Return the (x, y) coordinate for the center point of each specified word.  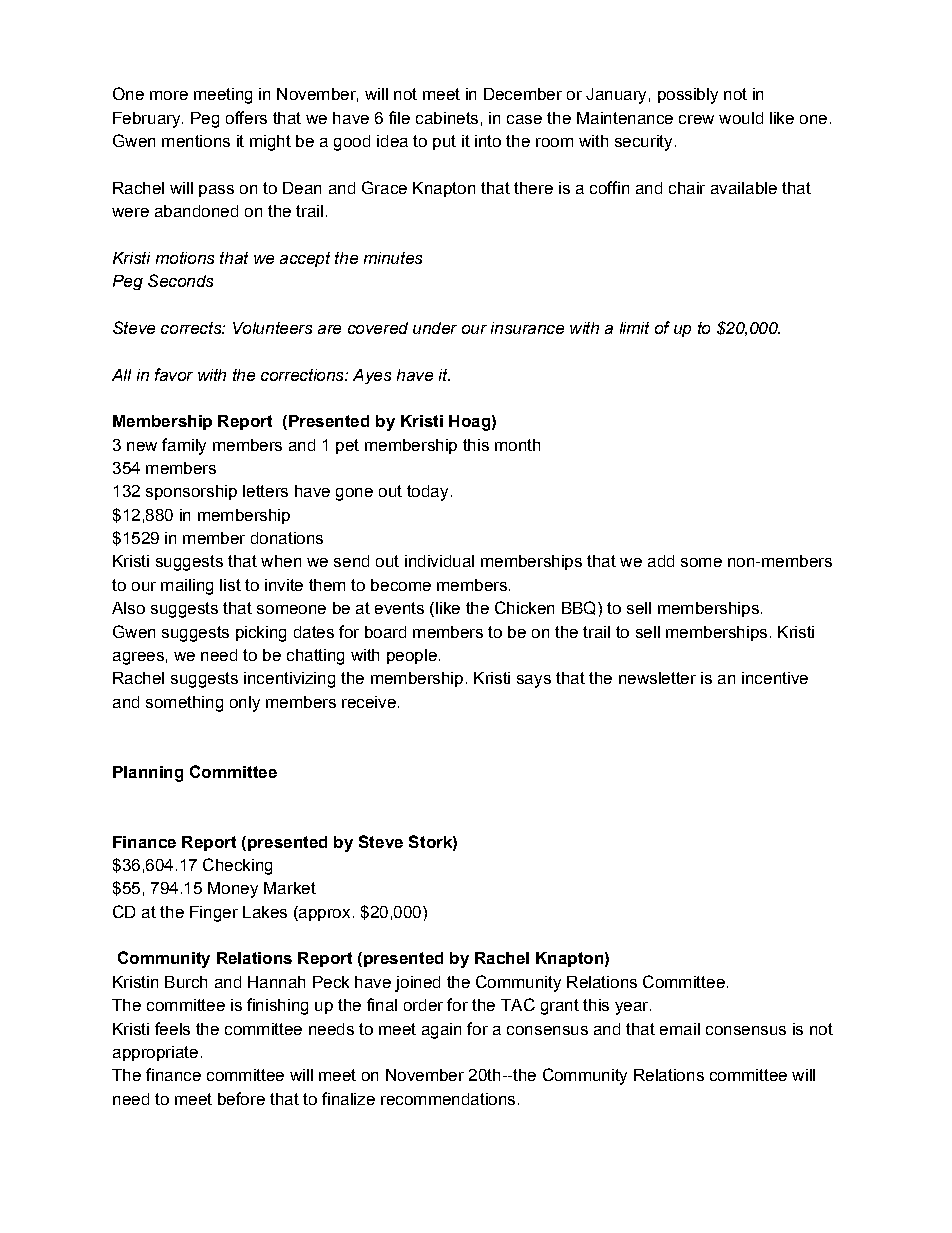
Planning (148, 774)
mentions (196, 141)
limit (634, 328)
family (184, 446)
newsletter (657, 678)
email (680, 1029)
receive (369, 702)
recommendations (448, 1099)
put (444, 142)
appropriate (155, 1053)
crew (696, 119)
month (517, 445)
